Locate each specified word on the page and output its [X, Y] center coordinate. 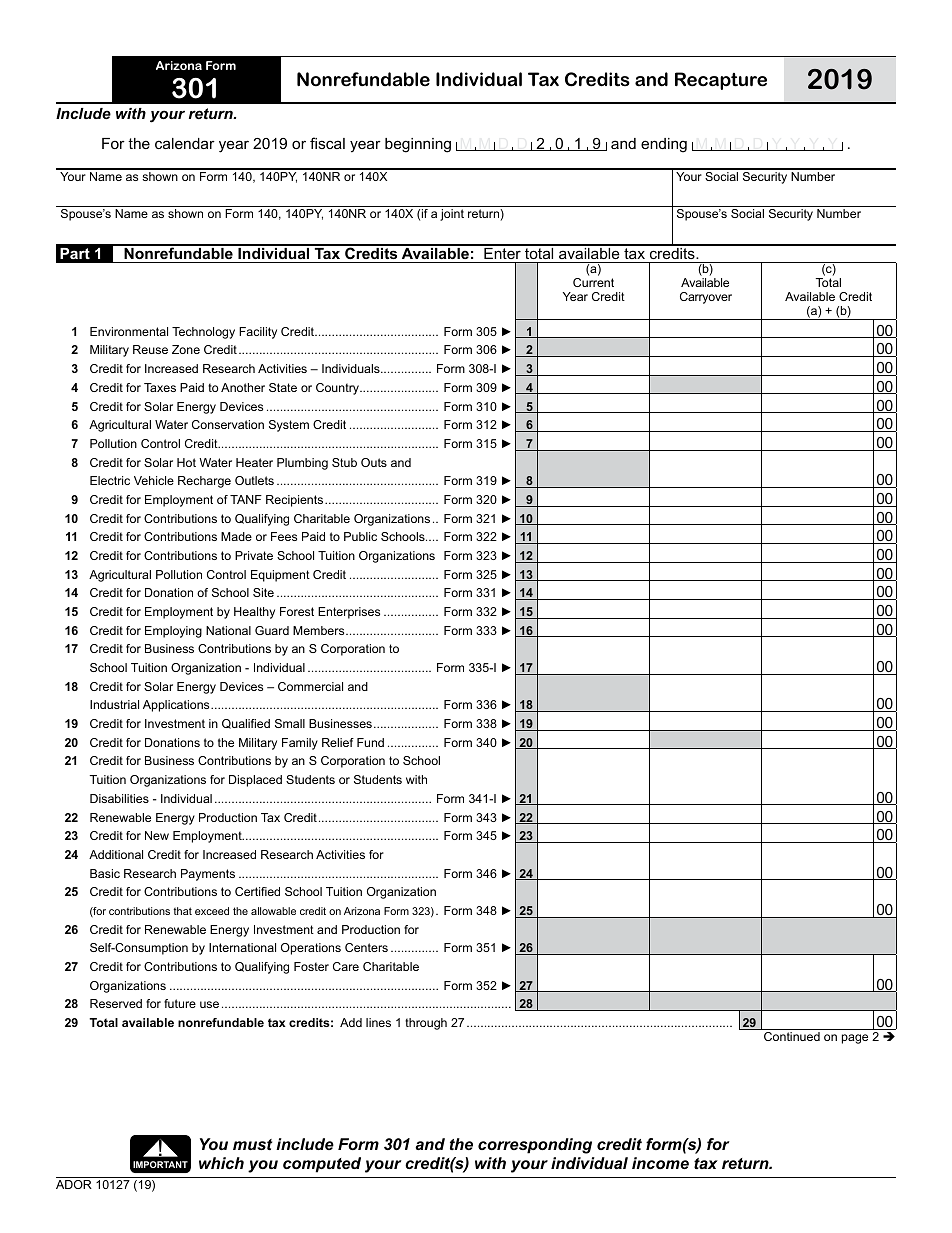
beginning [418, 145]
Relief [338, 742]
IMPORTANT [160, 1164]
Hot [186, 462]
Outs [374, 462]
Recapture [721, 81]
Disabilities [119, 798]
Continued [792, 1036]
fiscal [327, 143]
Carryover [706, 298]
